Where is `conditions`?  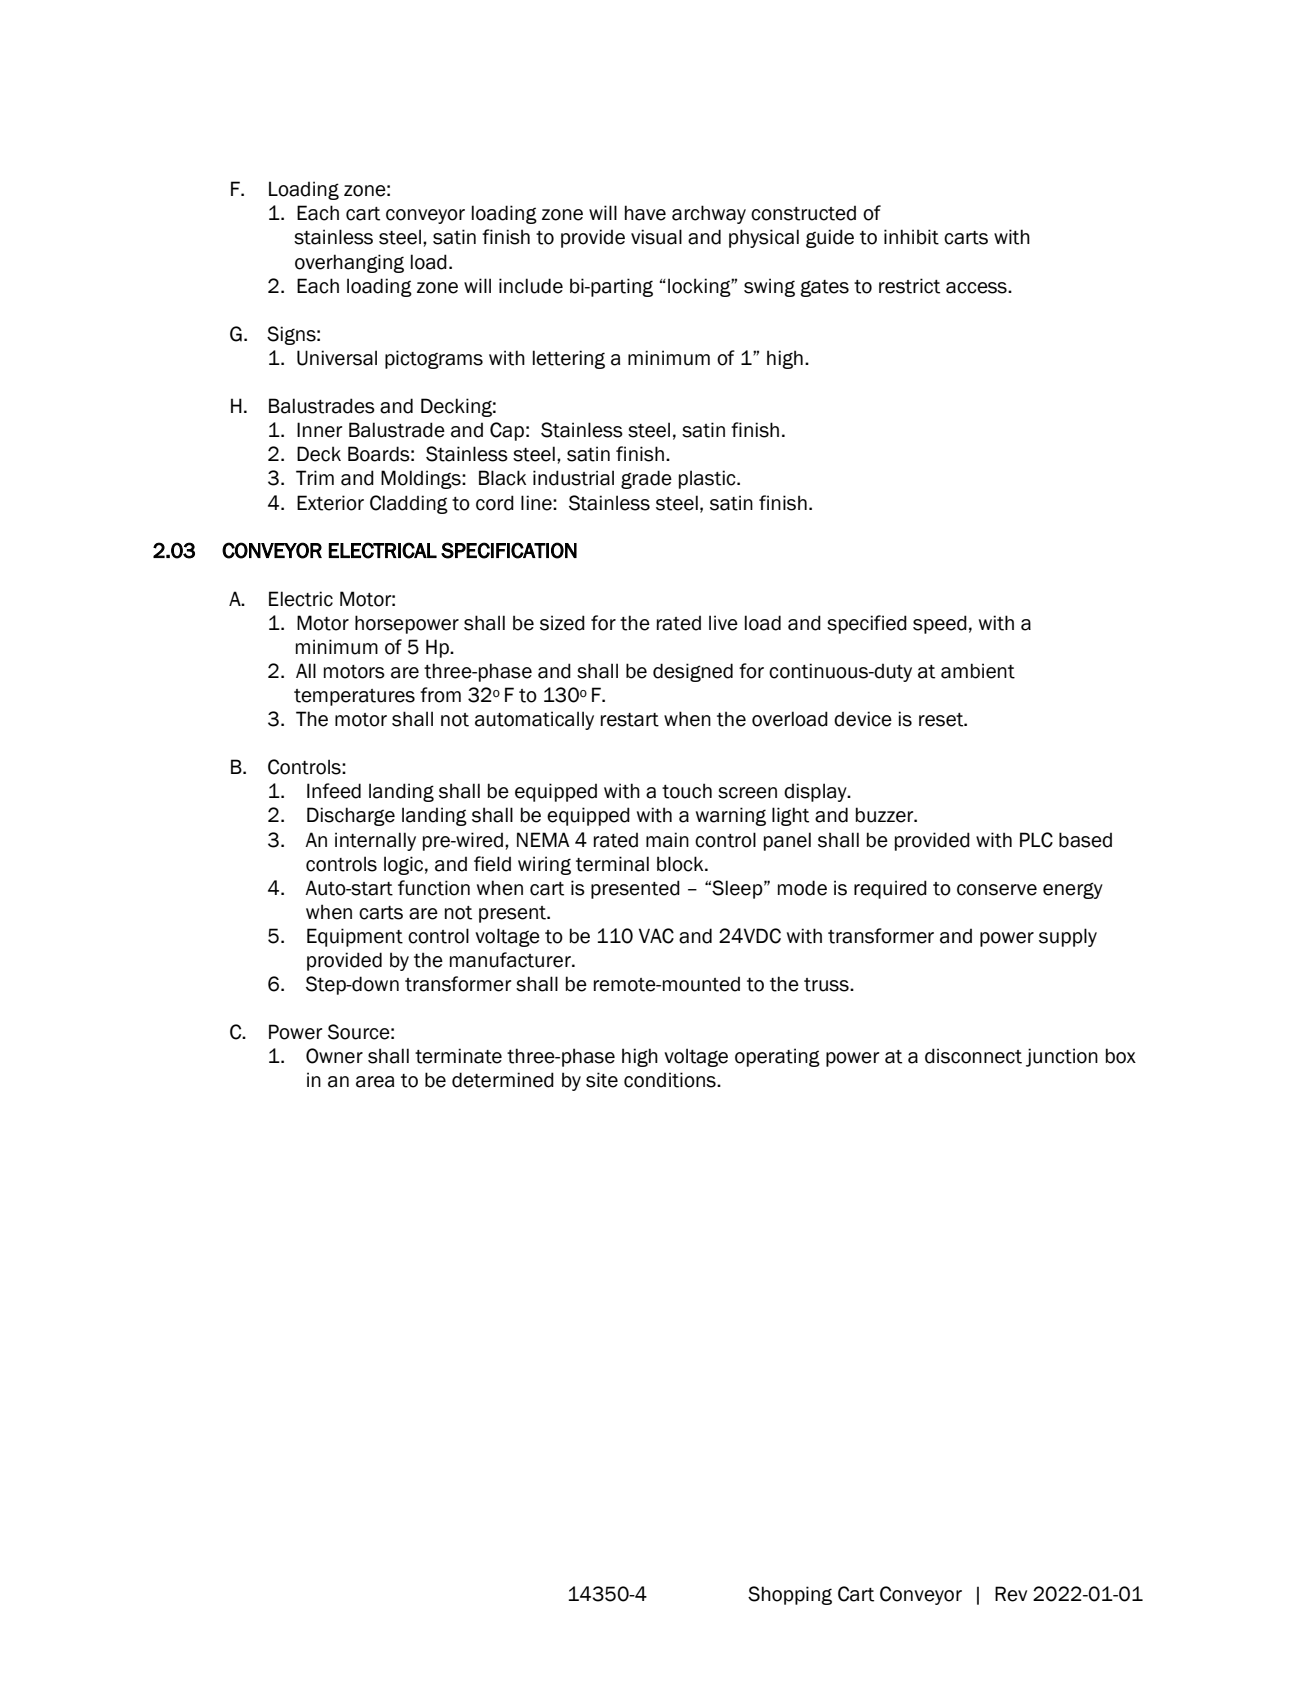
conditions is located at coordinates (671, 1080).
